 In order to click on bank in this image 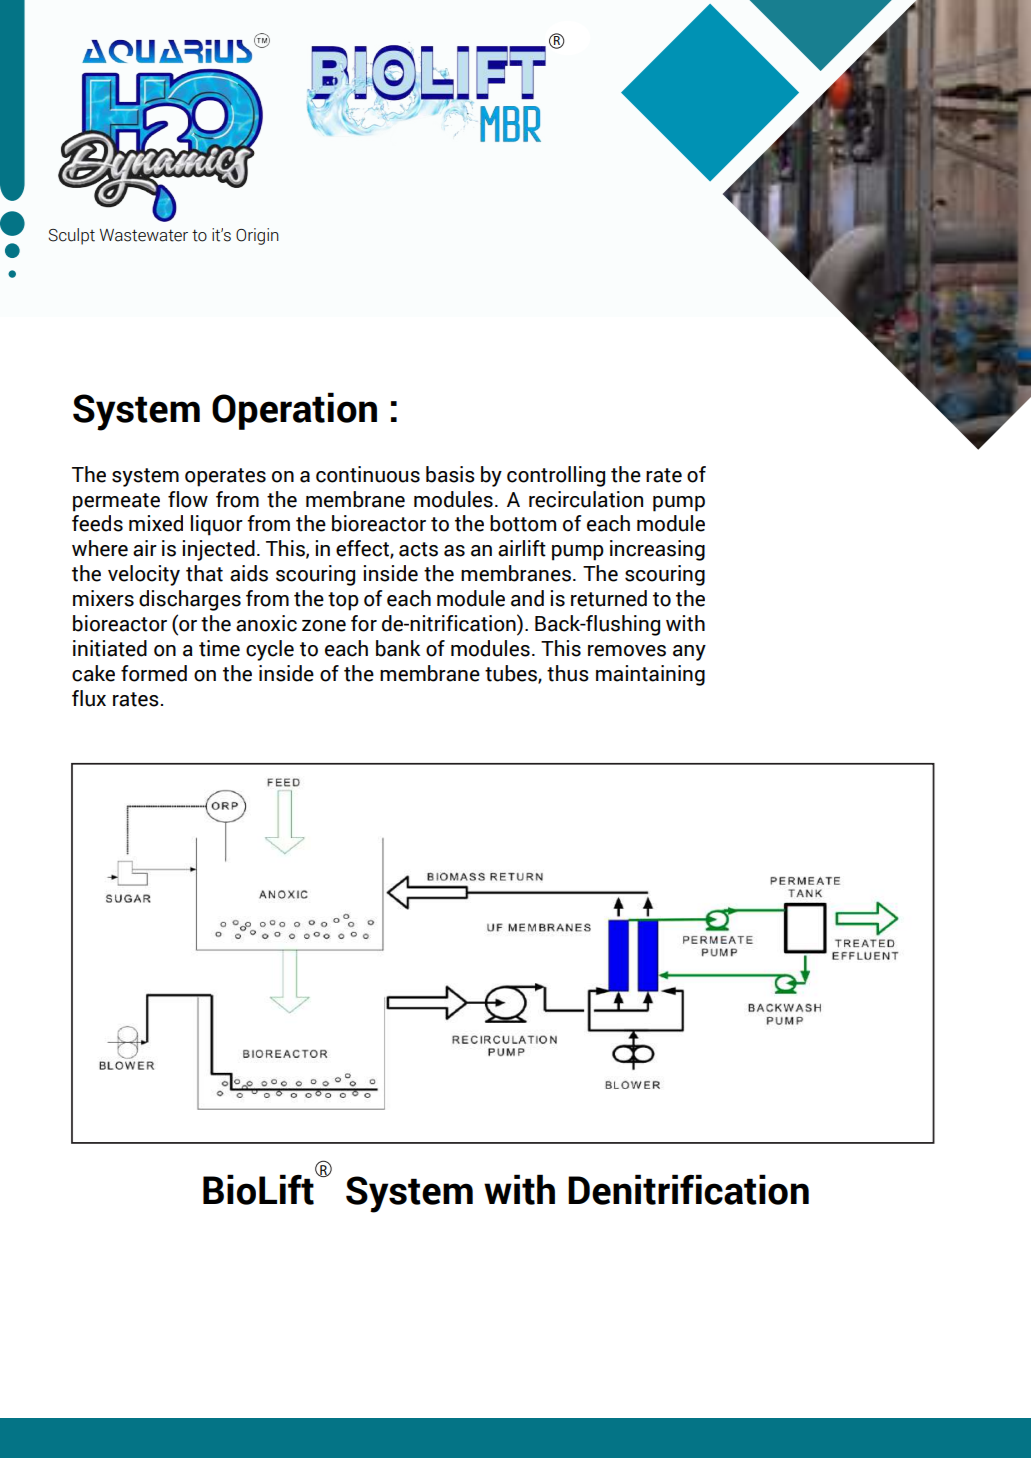, I will do `click(398, 648)`.
